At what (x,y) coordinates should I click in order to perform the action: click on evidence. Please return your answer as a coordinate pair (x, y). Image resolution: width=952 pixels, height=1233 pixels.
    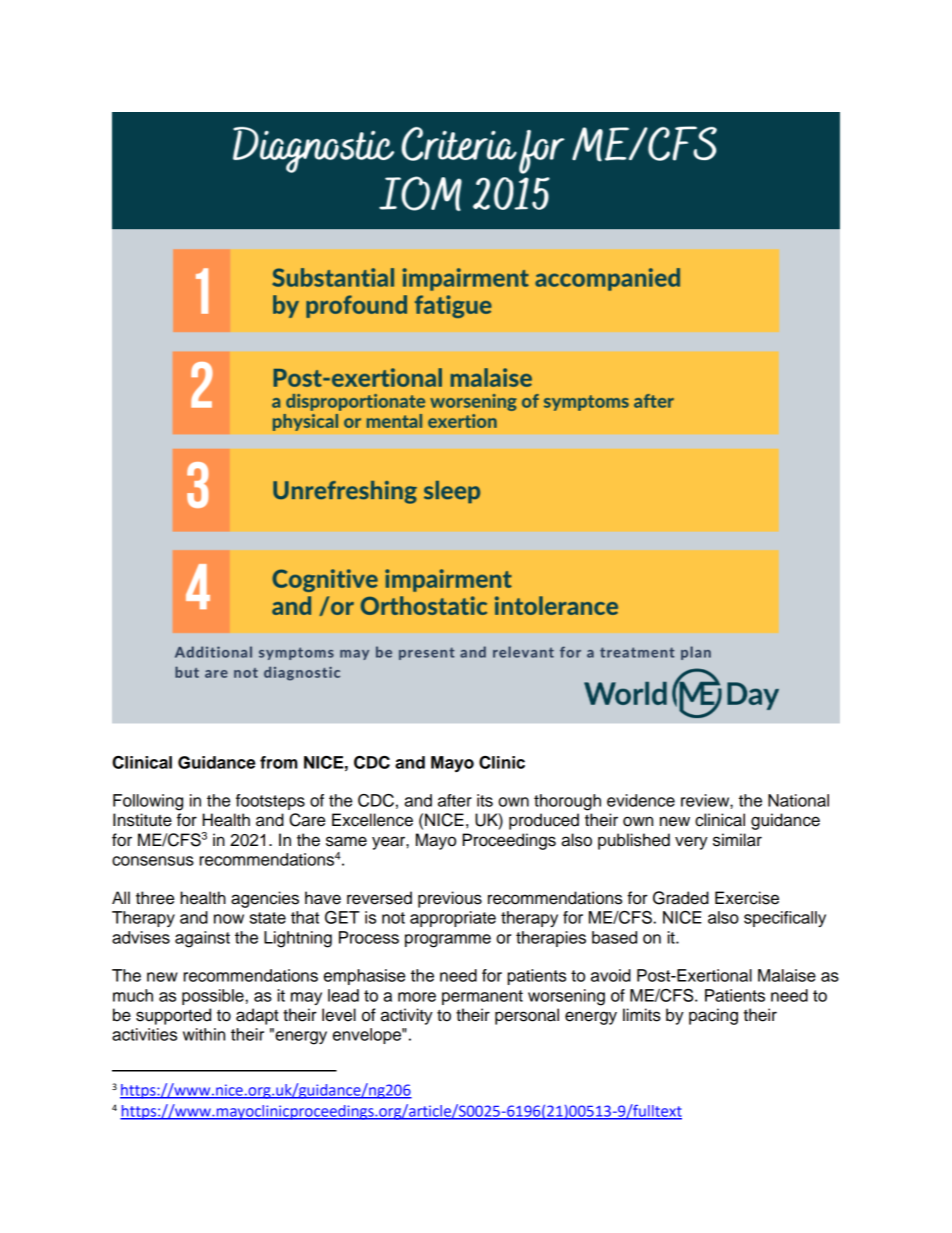
    Looking at the image, I should click on (641, 800).
